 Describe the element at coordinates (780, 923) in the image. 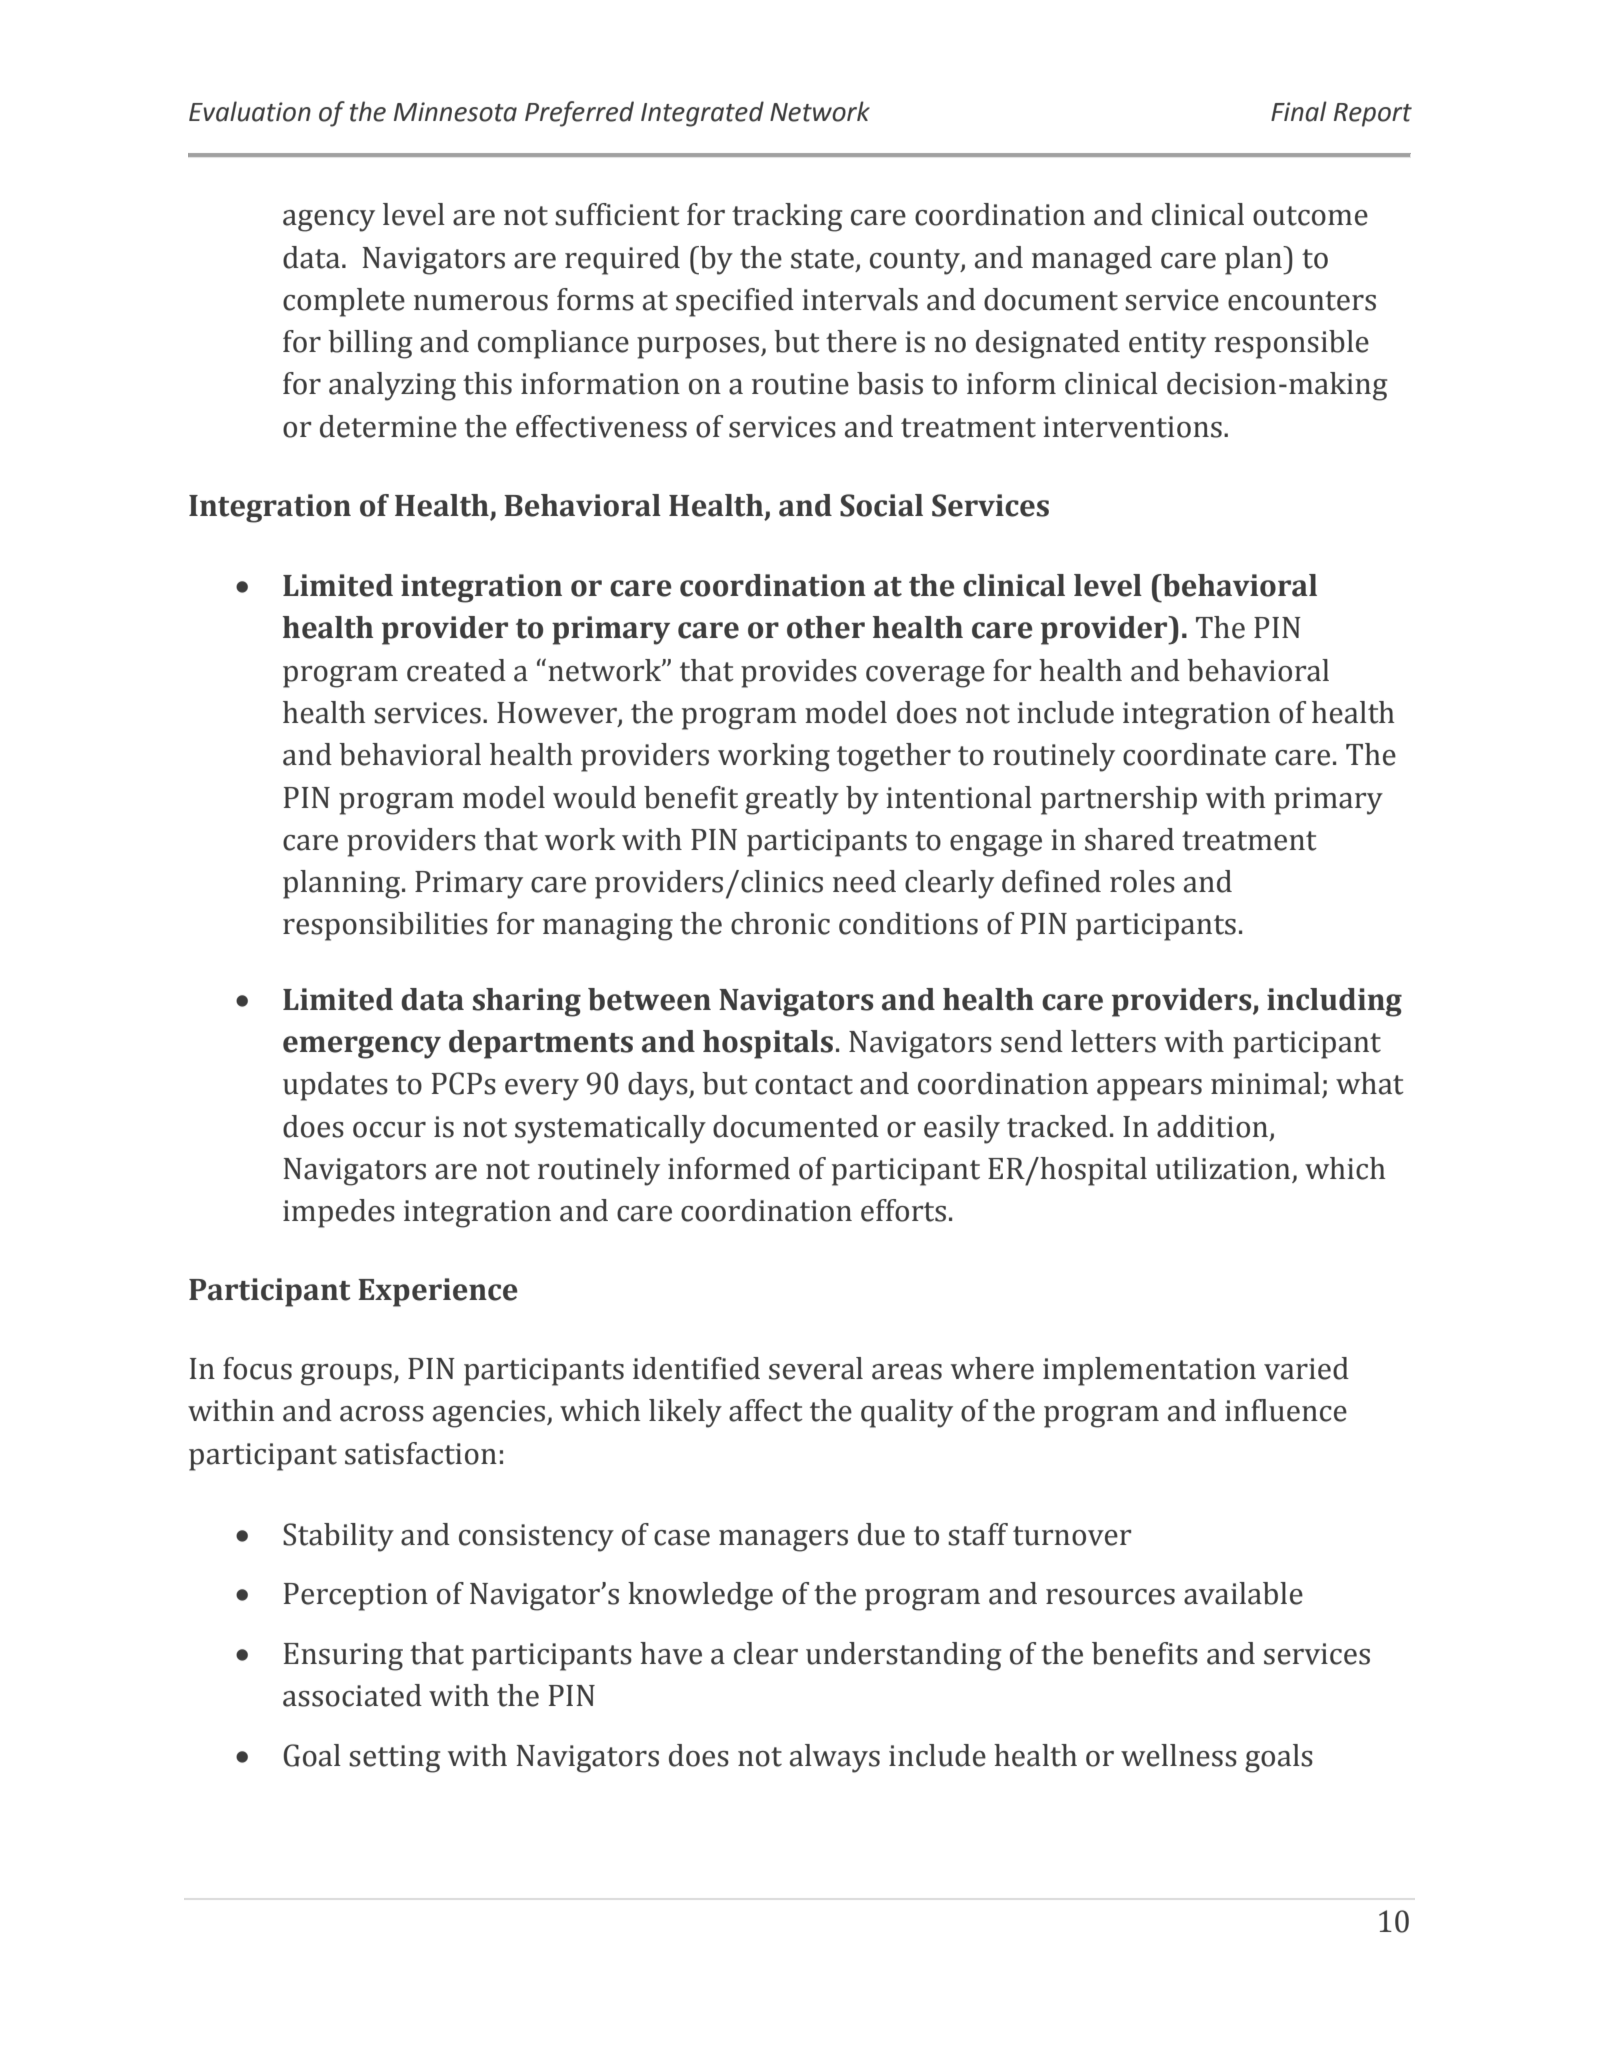

I see `chronic` at that location.
